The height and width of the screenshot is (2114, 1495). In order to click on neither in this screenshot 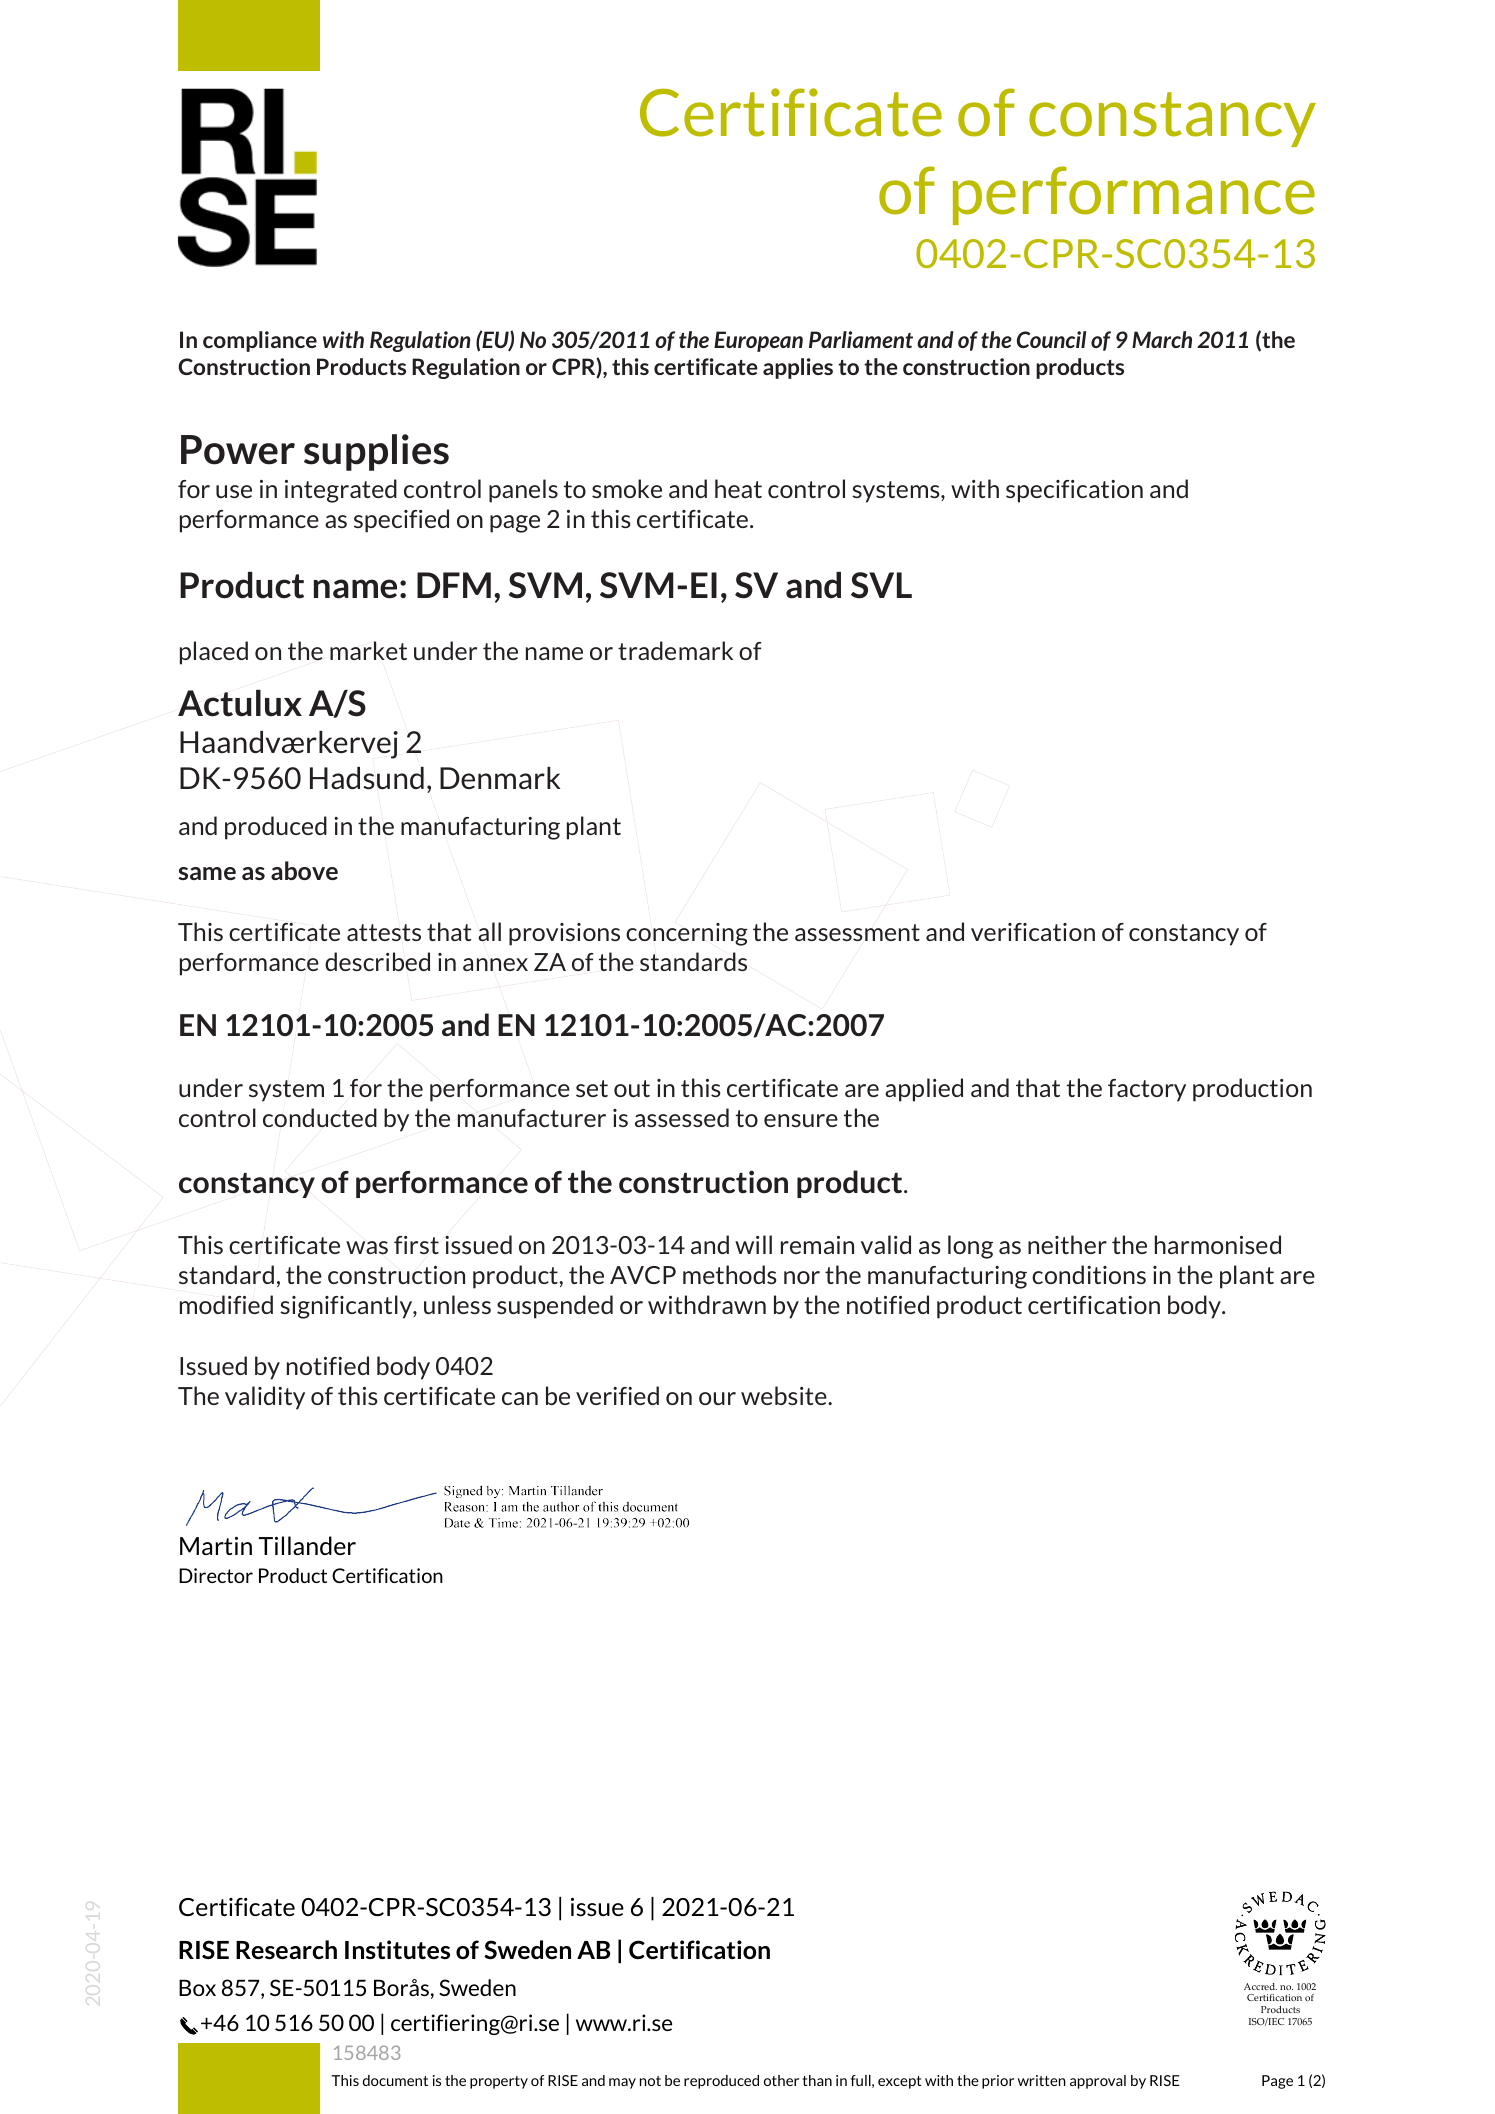, I will do `click(1067, 1244)`.
